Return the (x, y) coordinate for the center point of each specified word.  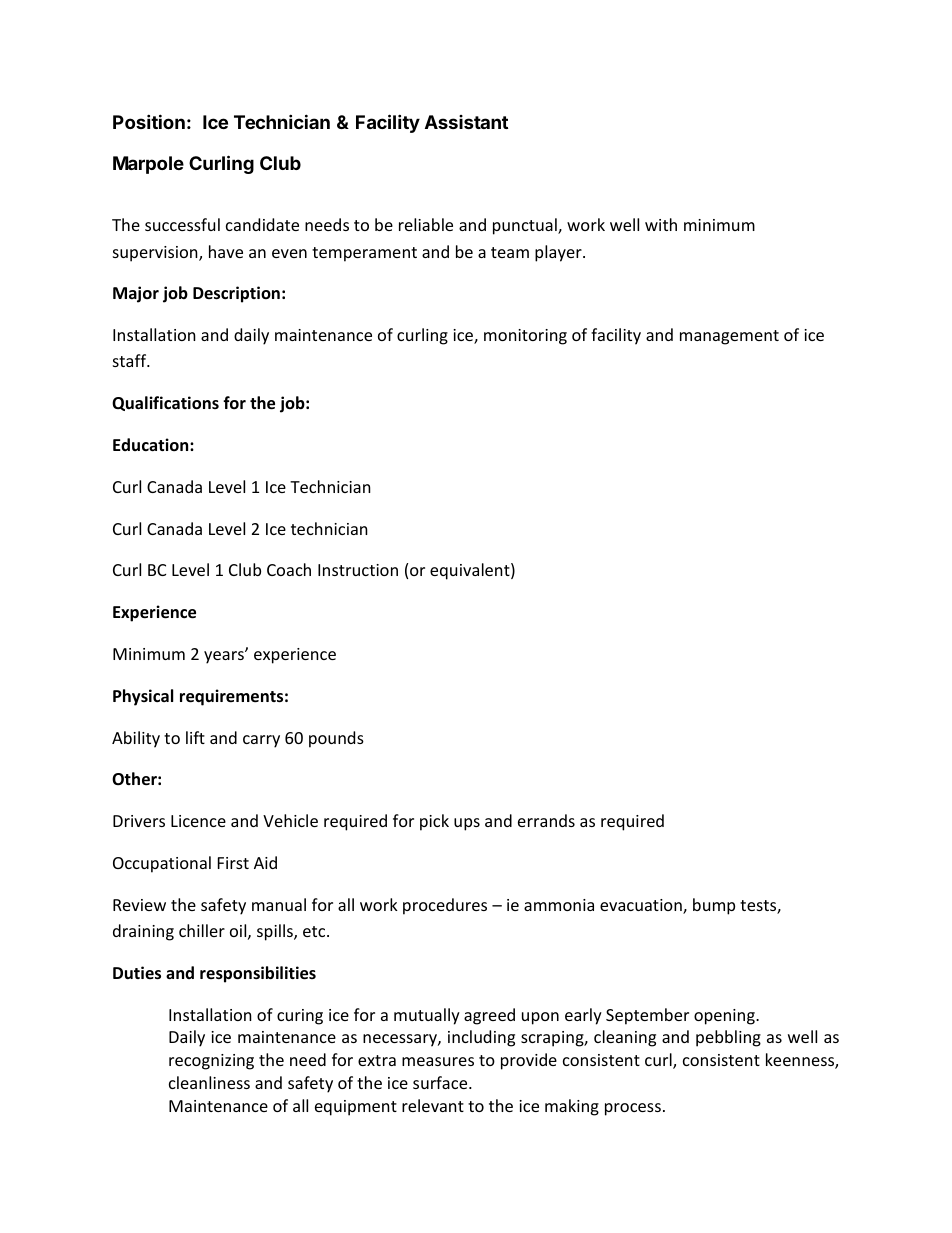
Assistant (466, 122)
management (729, 337)
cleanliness (209, 1082)
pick (434, 822)
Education (152, 445)
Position (149, 121)
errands (546, 820)
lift (195, 737)
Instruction (358, 570)
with (661, 224)
